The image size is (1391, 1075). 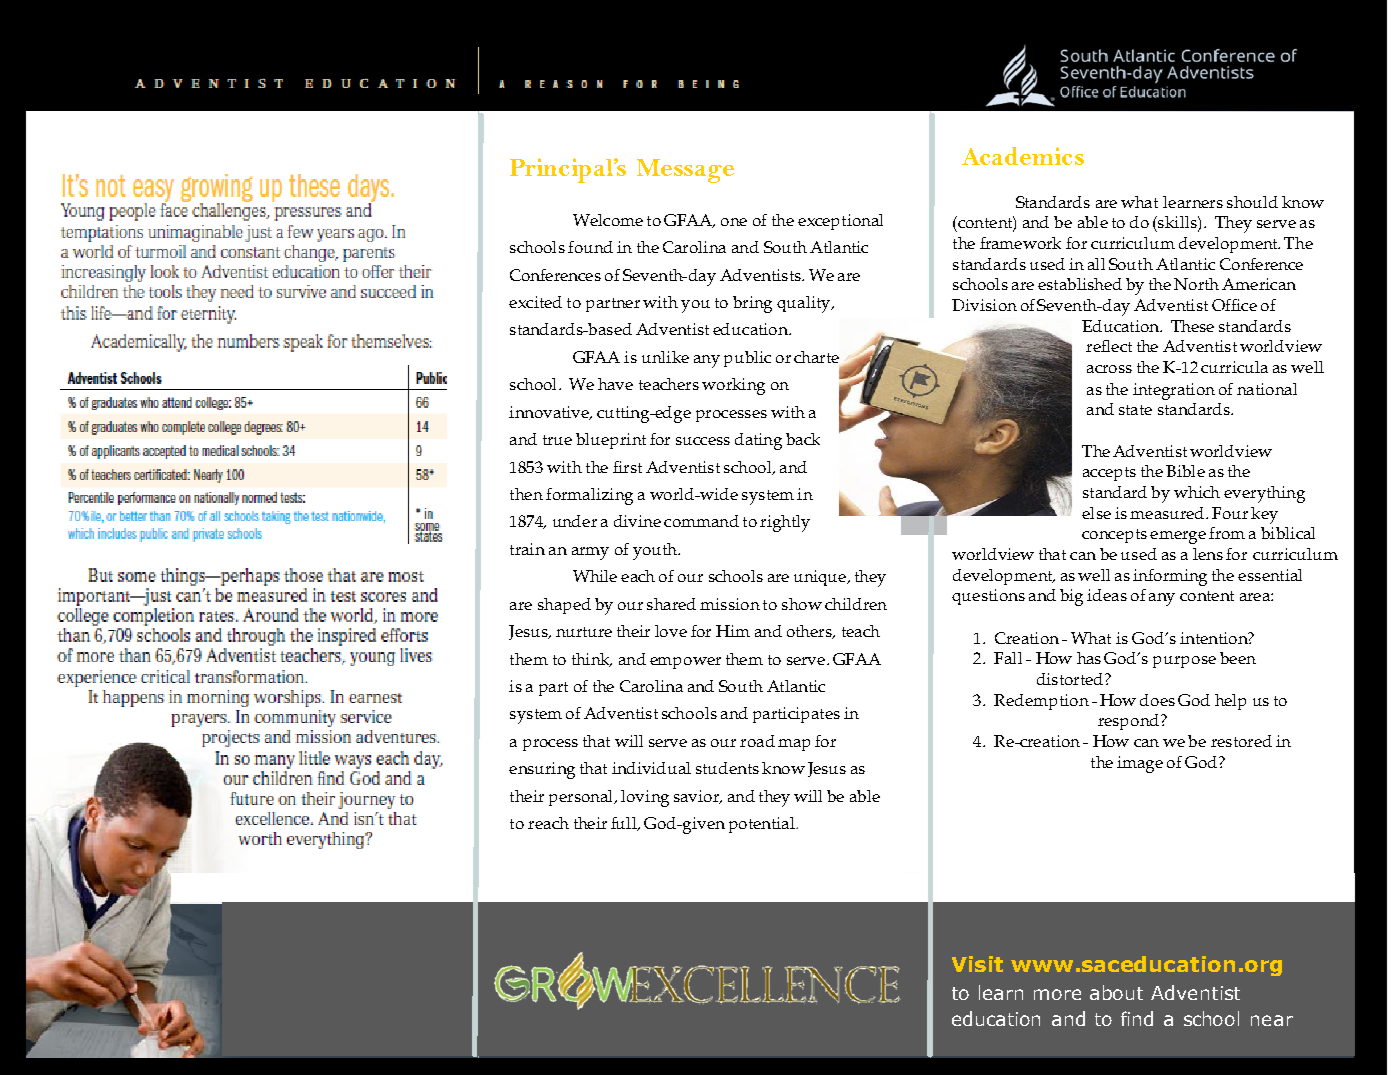 I want to click on children, so click(x=856, y=604).
